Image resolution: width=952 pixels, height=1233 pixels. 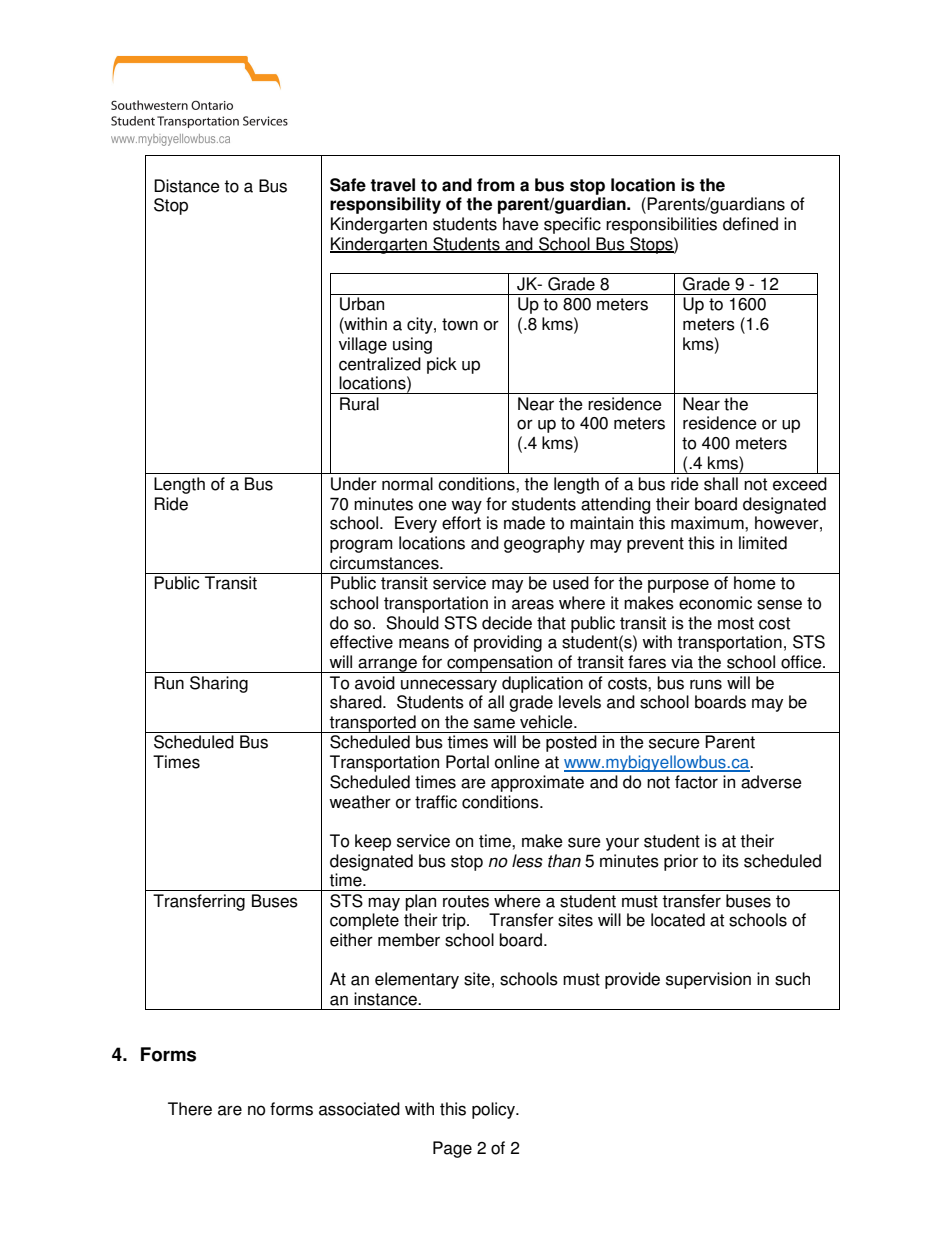 What do you see at coordinates (521, 224) in the page?
I see `have` at bounding box center [521, 224].
